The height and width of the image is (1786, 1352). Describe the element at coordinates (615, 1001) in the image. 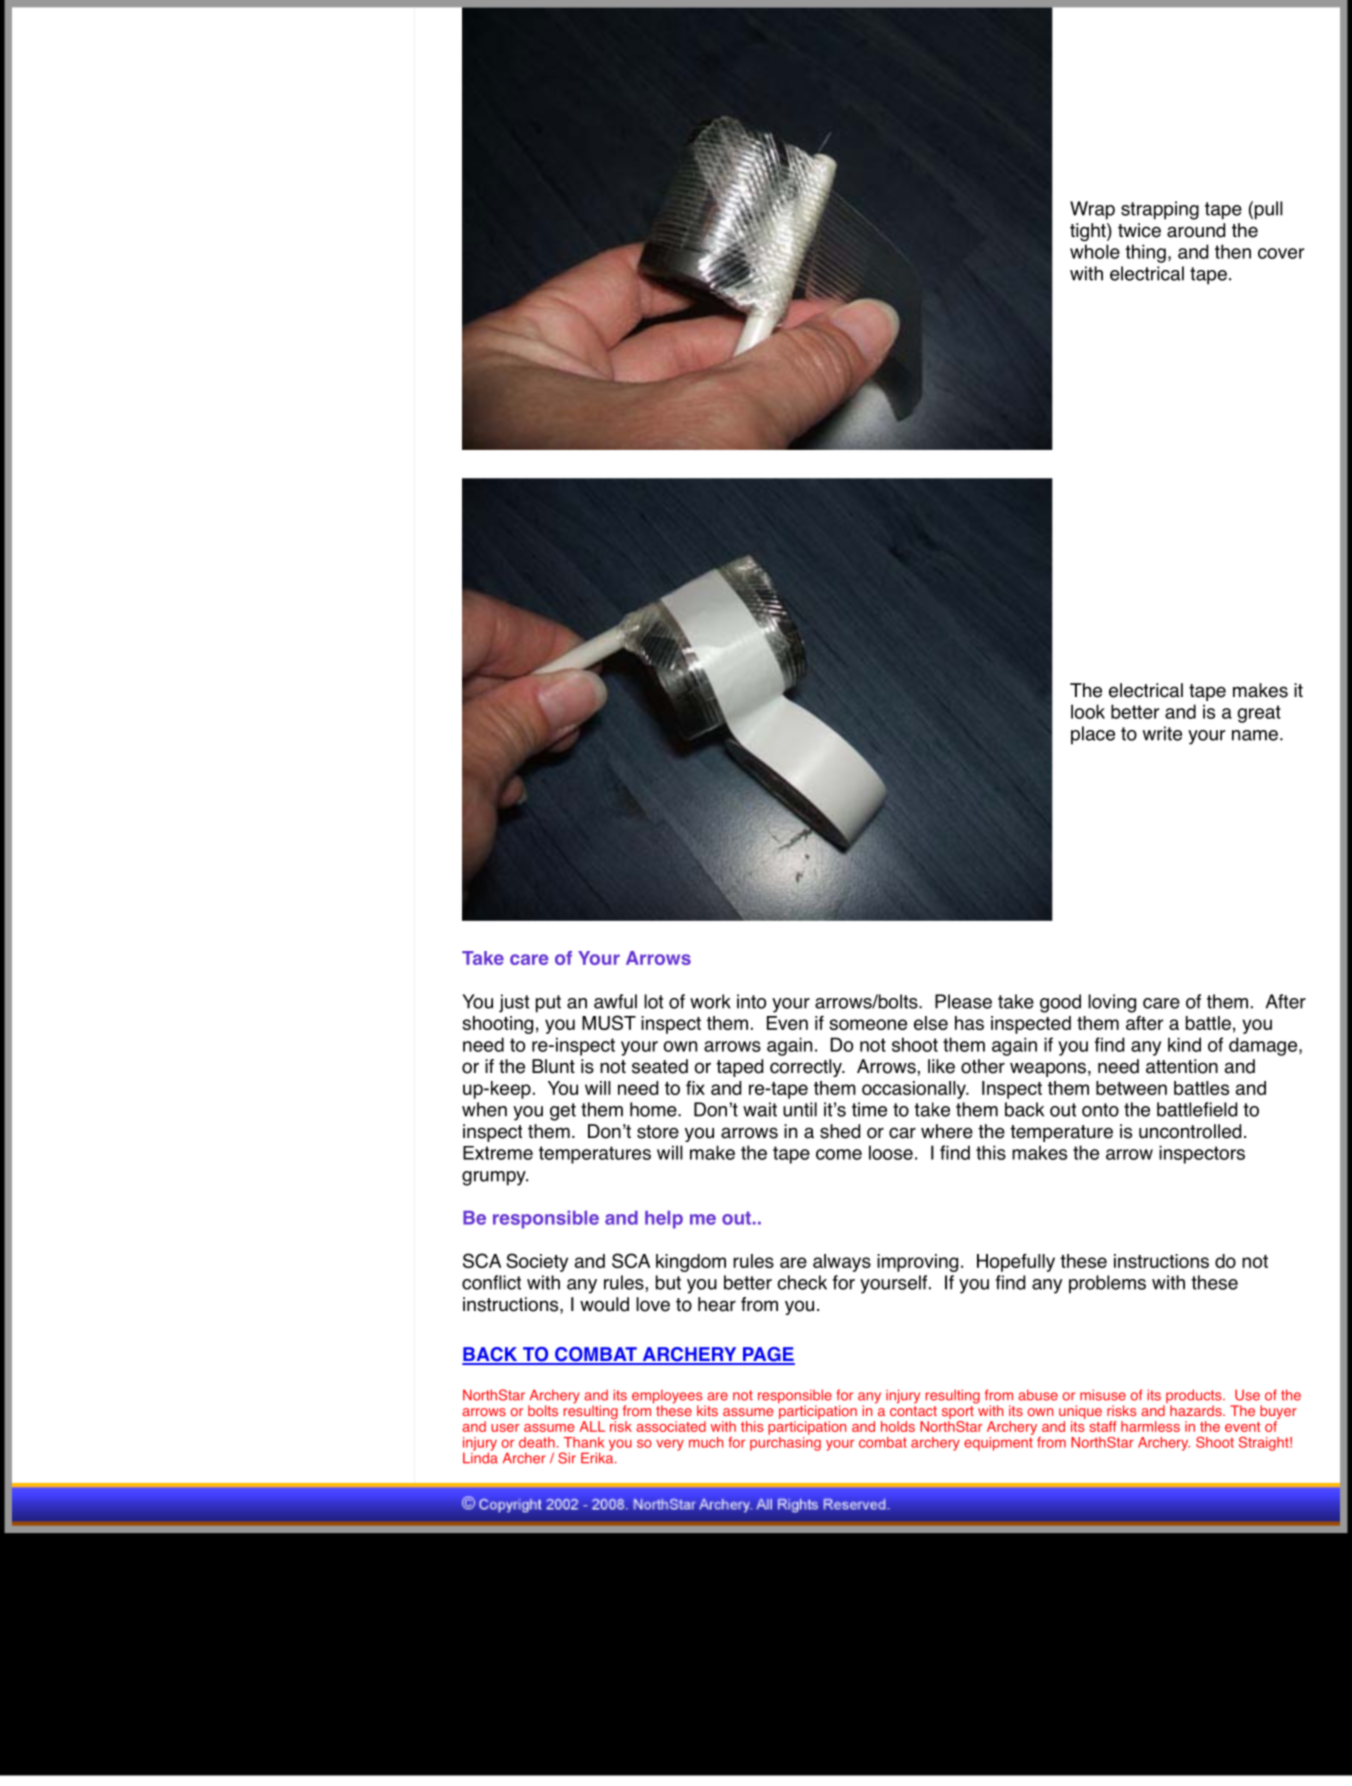

I see `awful` at that location.
